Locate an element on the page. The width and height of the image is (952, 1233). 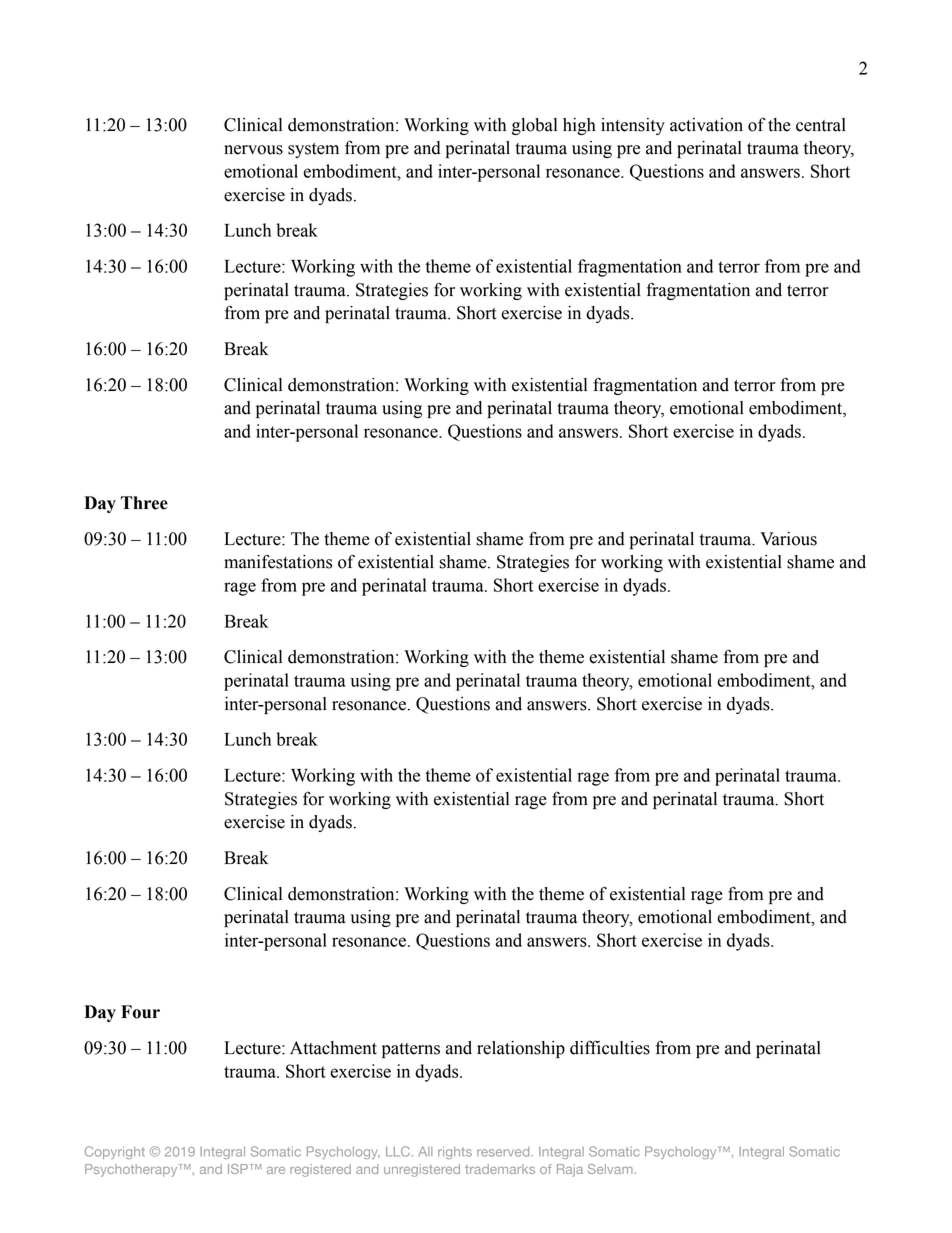
difficulties is located at coordinates (610, 1047).
